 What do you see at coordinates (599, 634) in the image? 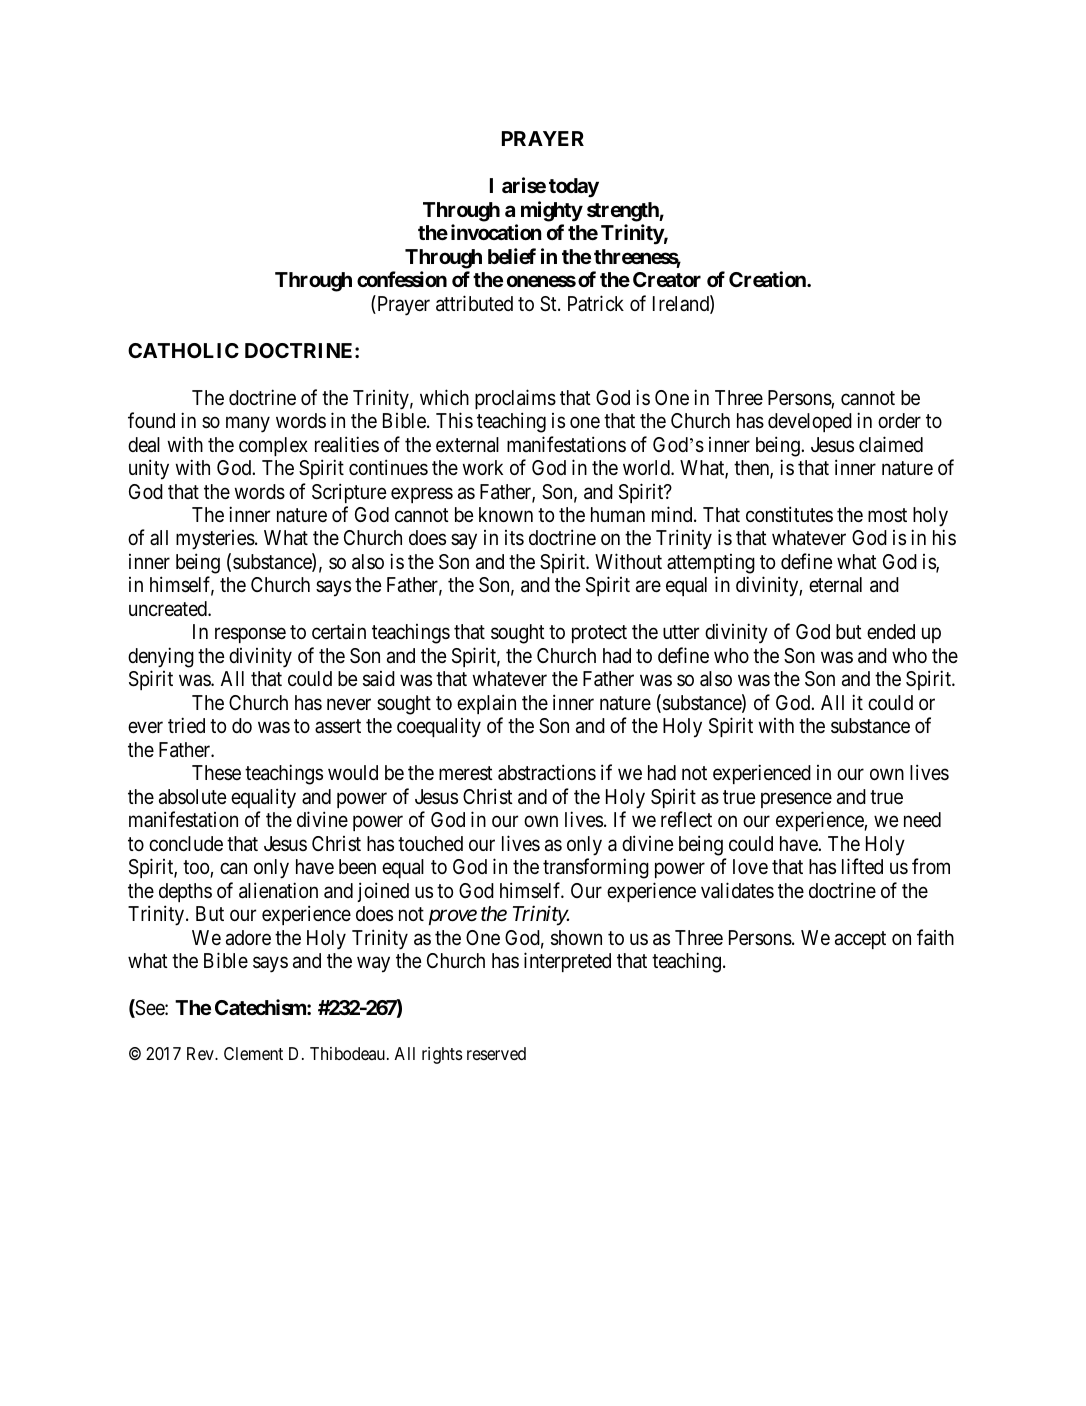
I see `protect` at bounding box center [599, 634].
